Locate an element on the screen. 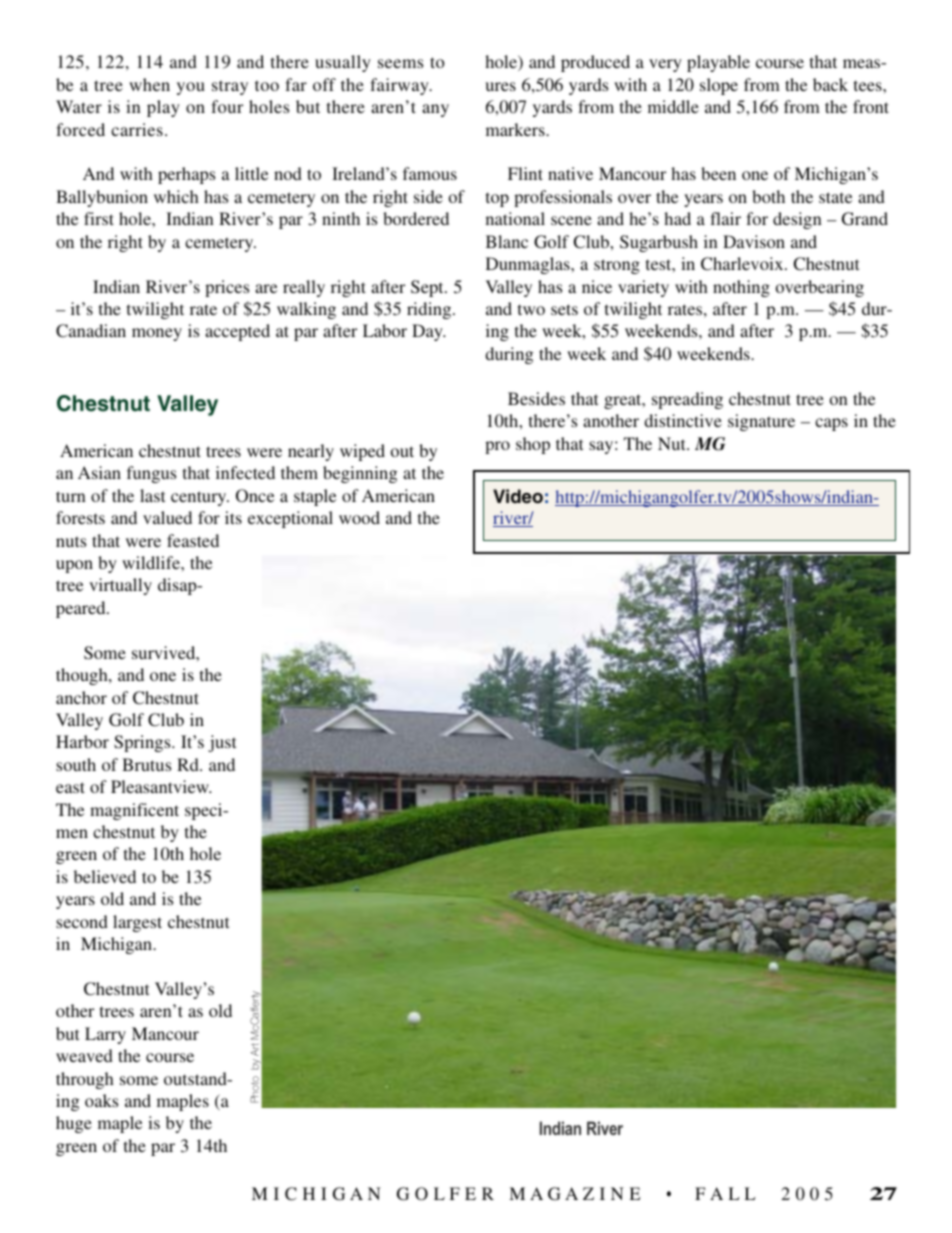 This screenshot has width=952, height=1233. when is located at coordinates (149, 84).
